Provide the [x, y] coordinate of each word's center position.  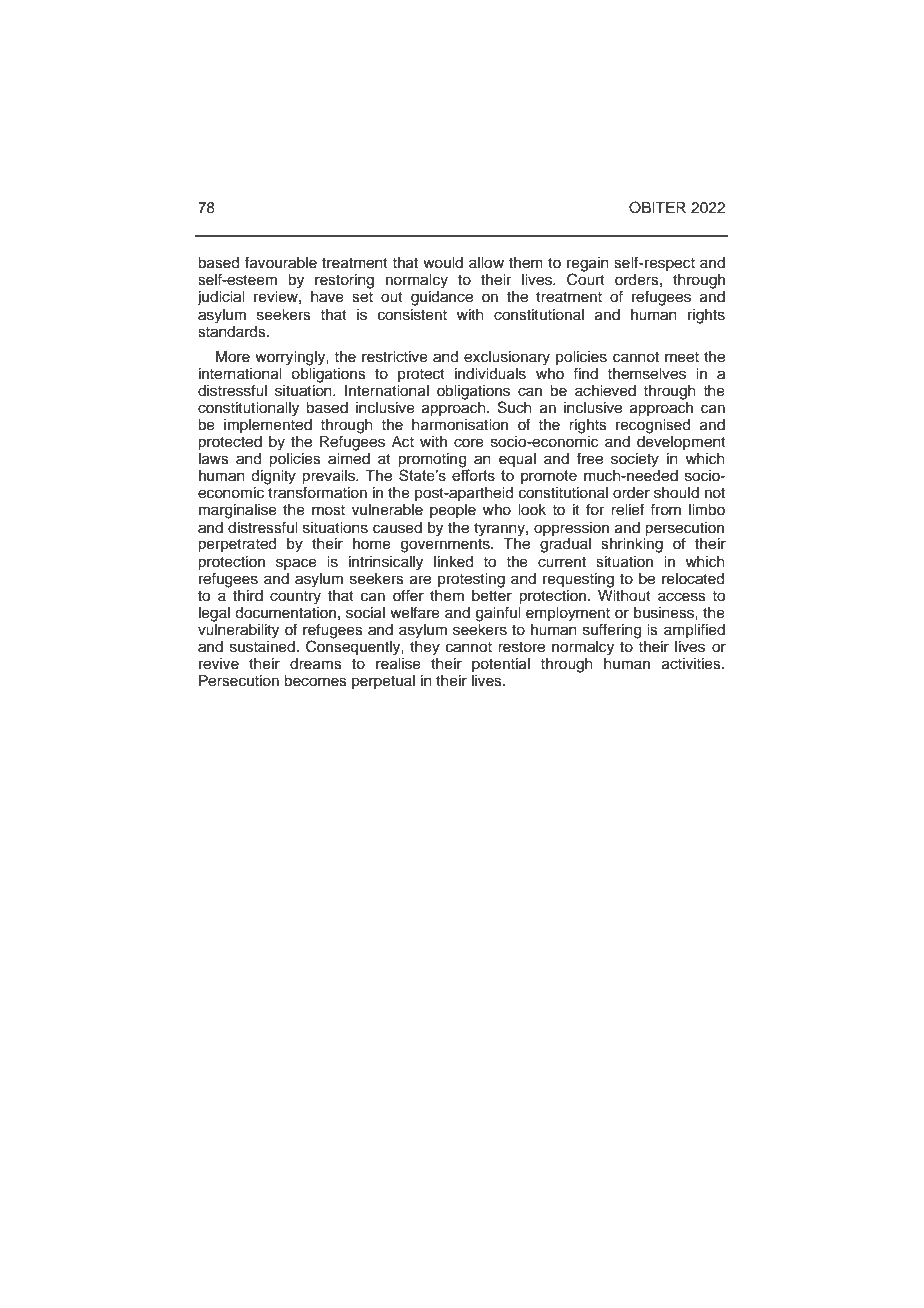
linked [453, 562]
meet [682, 357]
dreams [316, 664]
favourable [281, 262]
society [635, 460]
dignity [273, 477]
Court [586, 279]
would [443, 263]
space [296, 564]
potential [501, 665]
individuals [490, 374]
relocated [693, 579]
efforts [473, 474]
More [233, 357]
